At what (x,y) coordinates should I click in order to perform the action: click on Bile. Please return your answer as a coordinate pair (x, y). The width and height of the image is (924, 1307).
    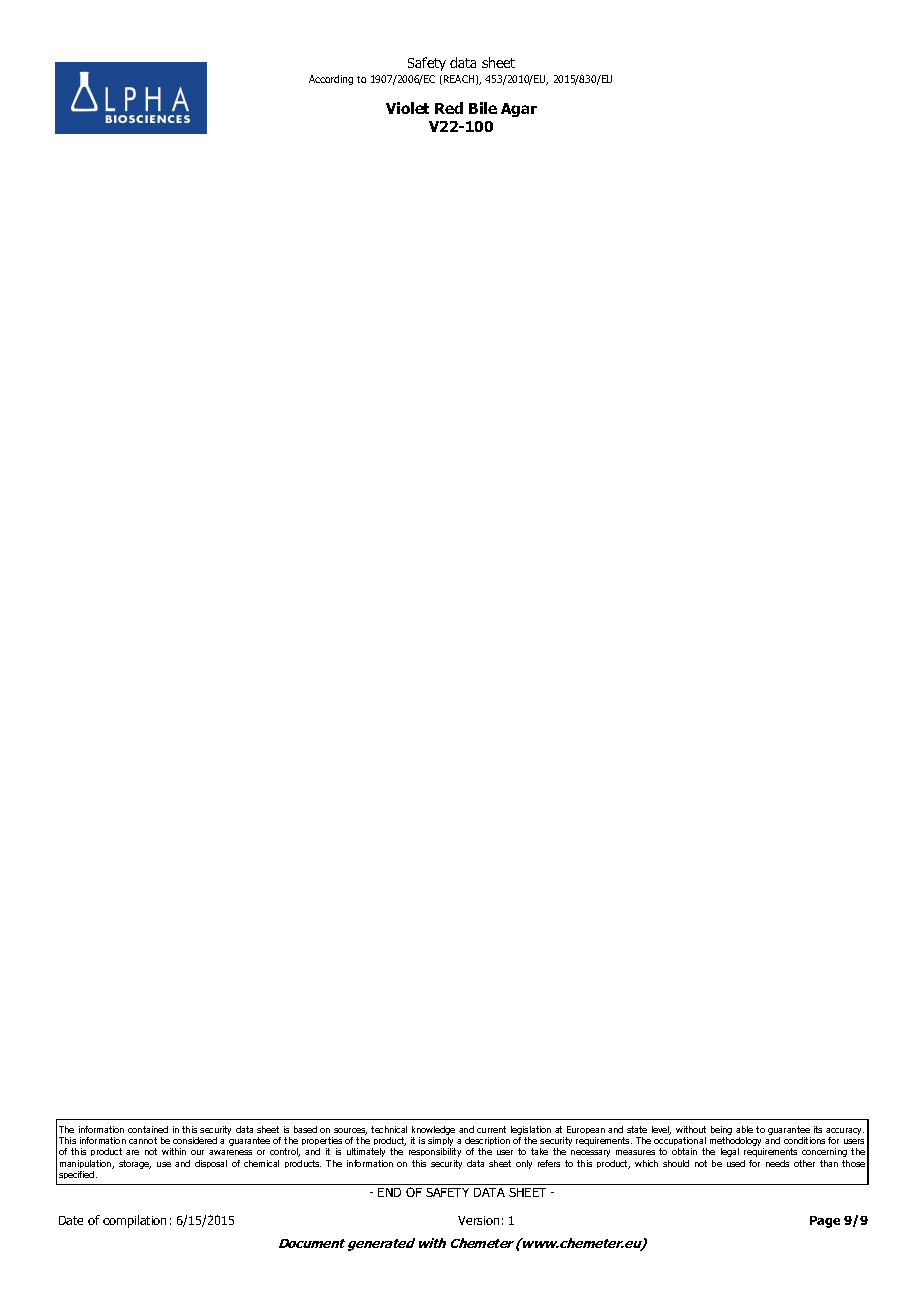
    Looking at the image, I should click on (483, 108).
